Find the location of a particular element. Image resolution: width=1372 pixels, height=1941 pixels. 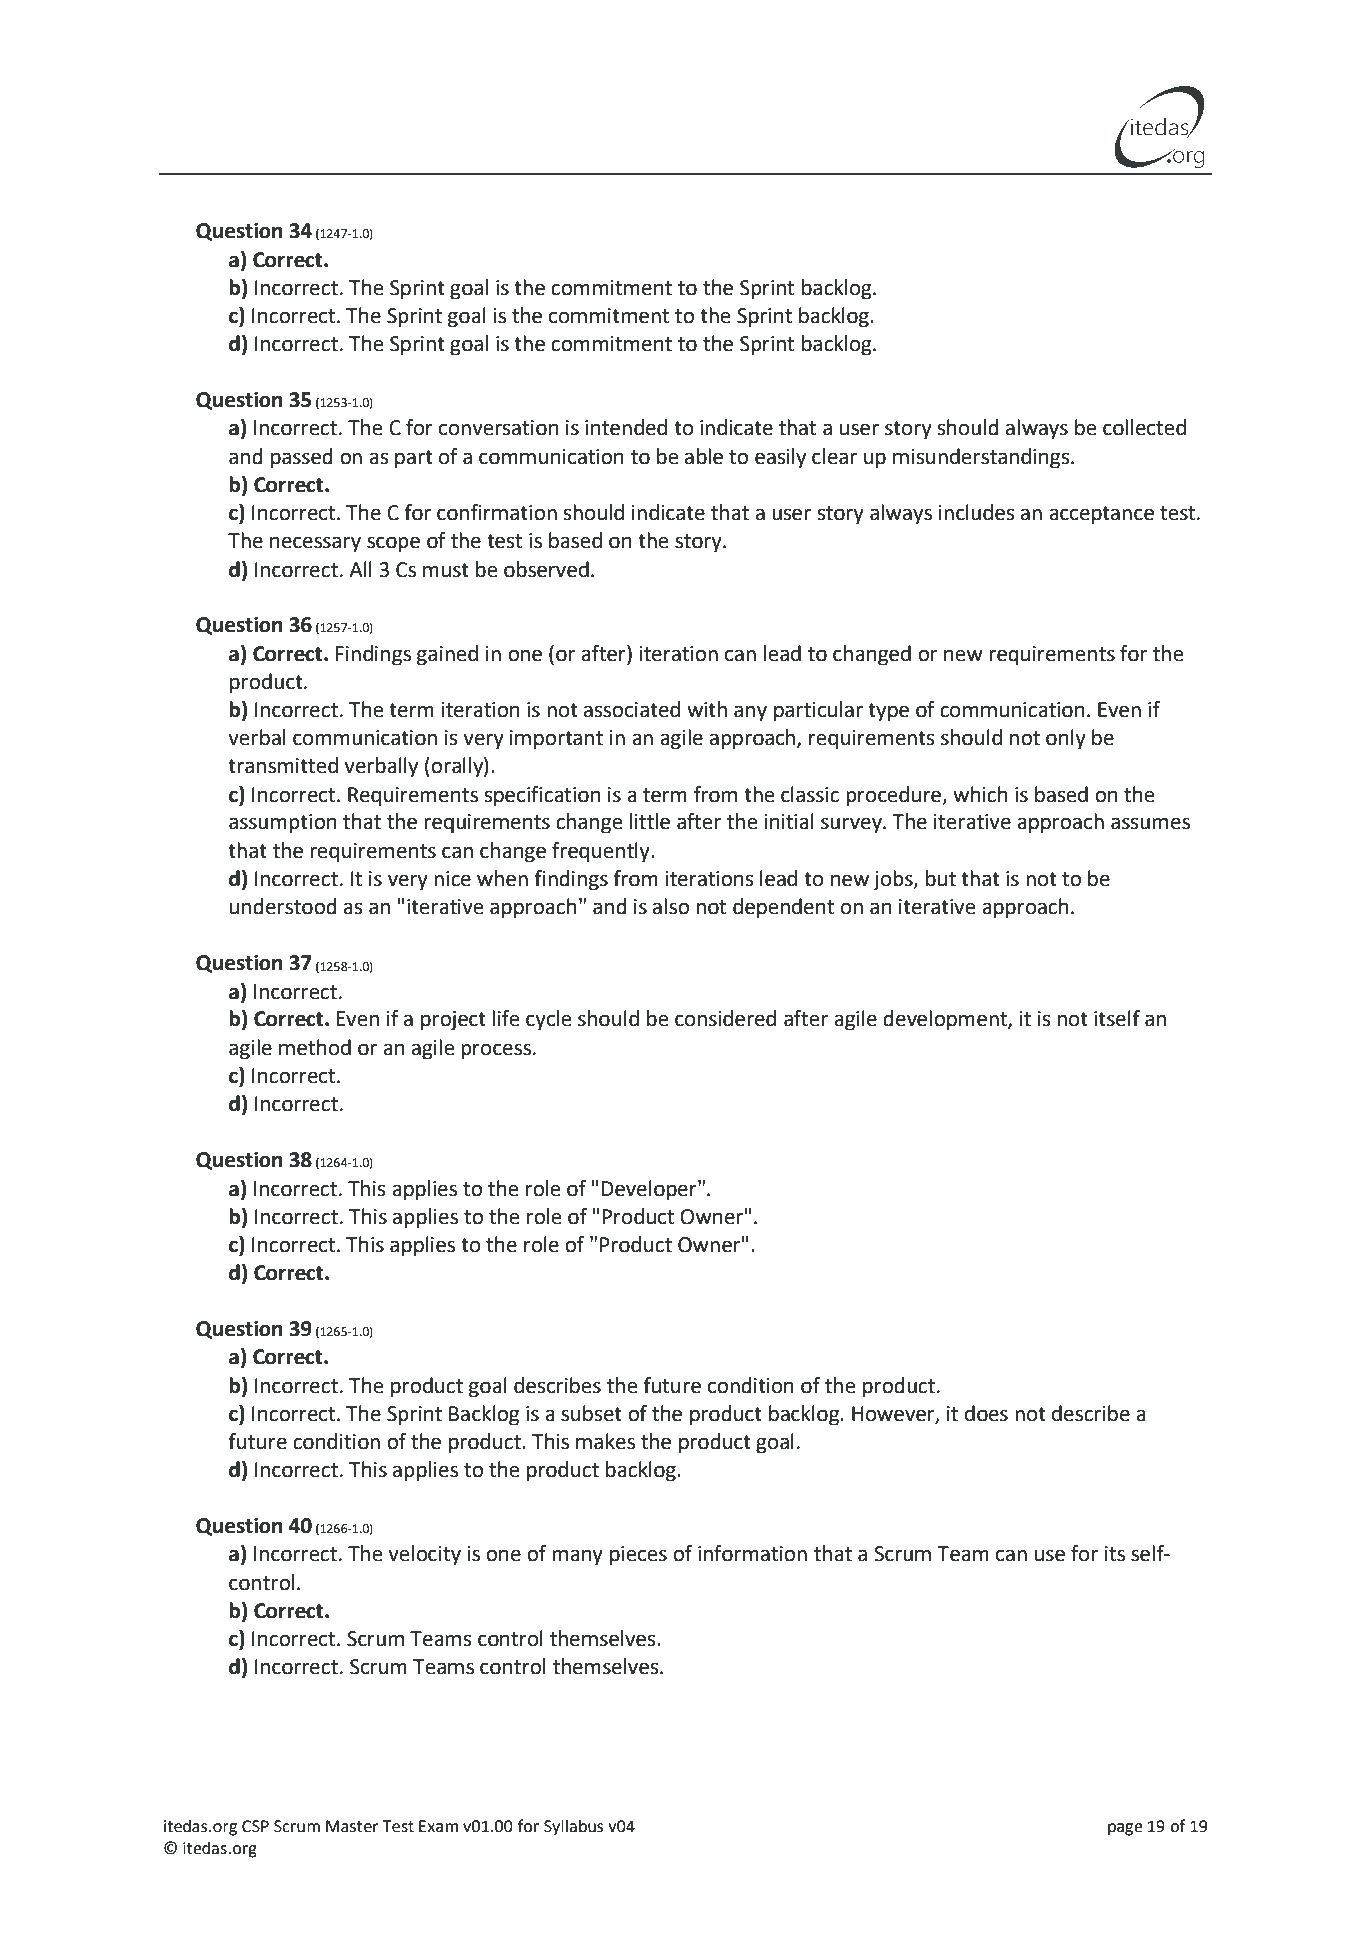

Syllabus is located at coordinates (573, 1827).
